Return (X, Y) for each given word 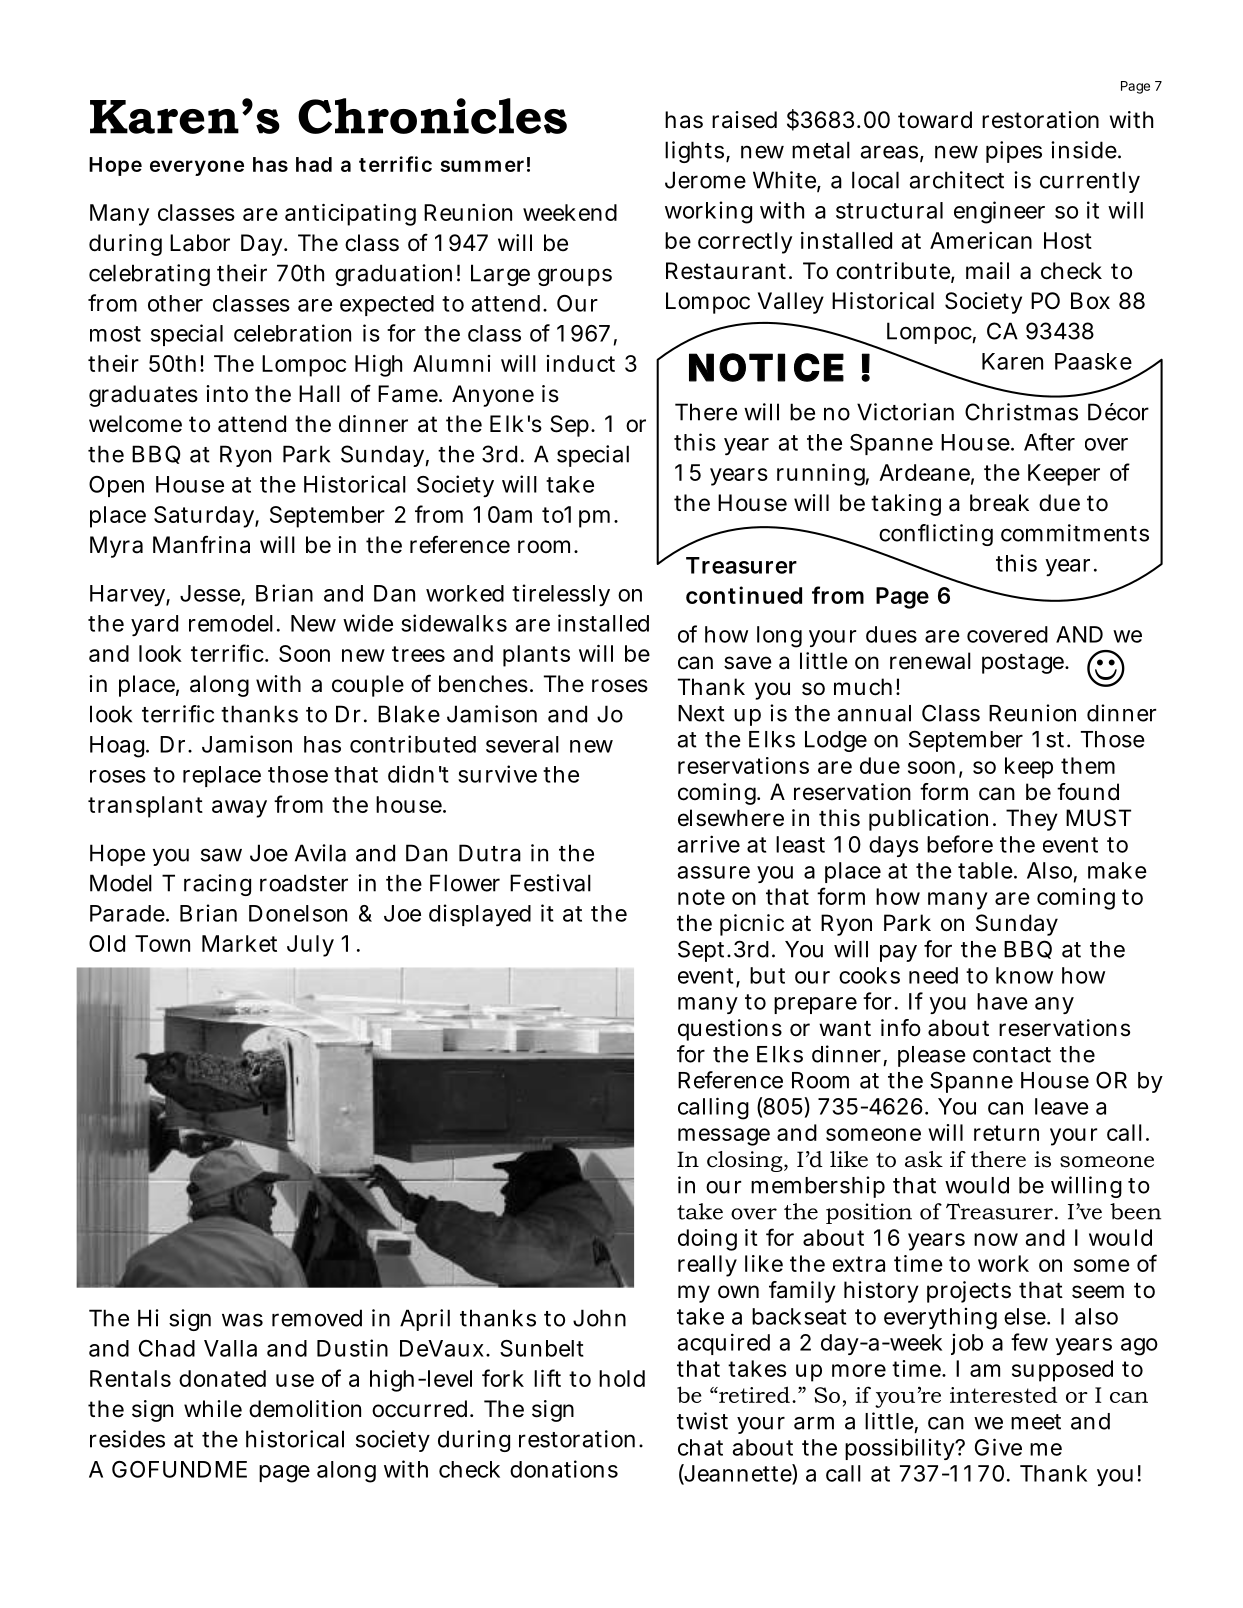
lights (694, 152)
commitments (1075, 533)
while (213, 1409)
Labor (200, 243)
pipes (1014, 152)
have (1002, 1001)
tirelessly (561, 595)
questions (730, 1030)
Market (239, 943)
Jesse (211, 594)
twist (702, 1421)
